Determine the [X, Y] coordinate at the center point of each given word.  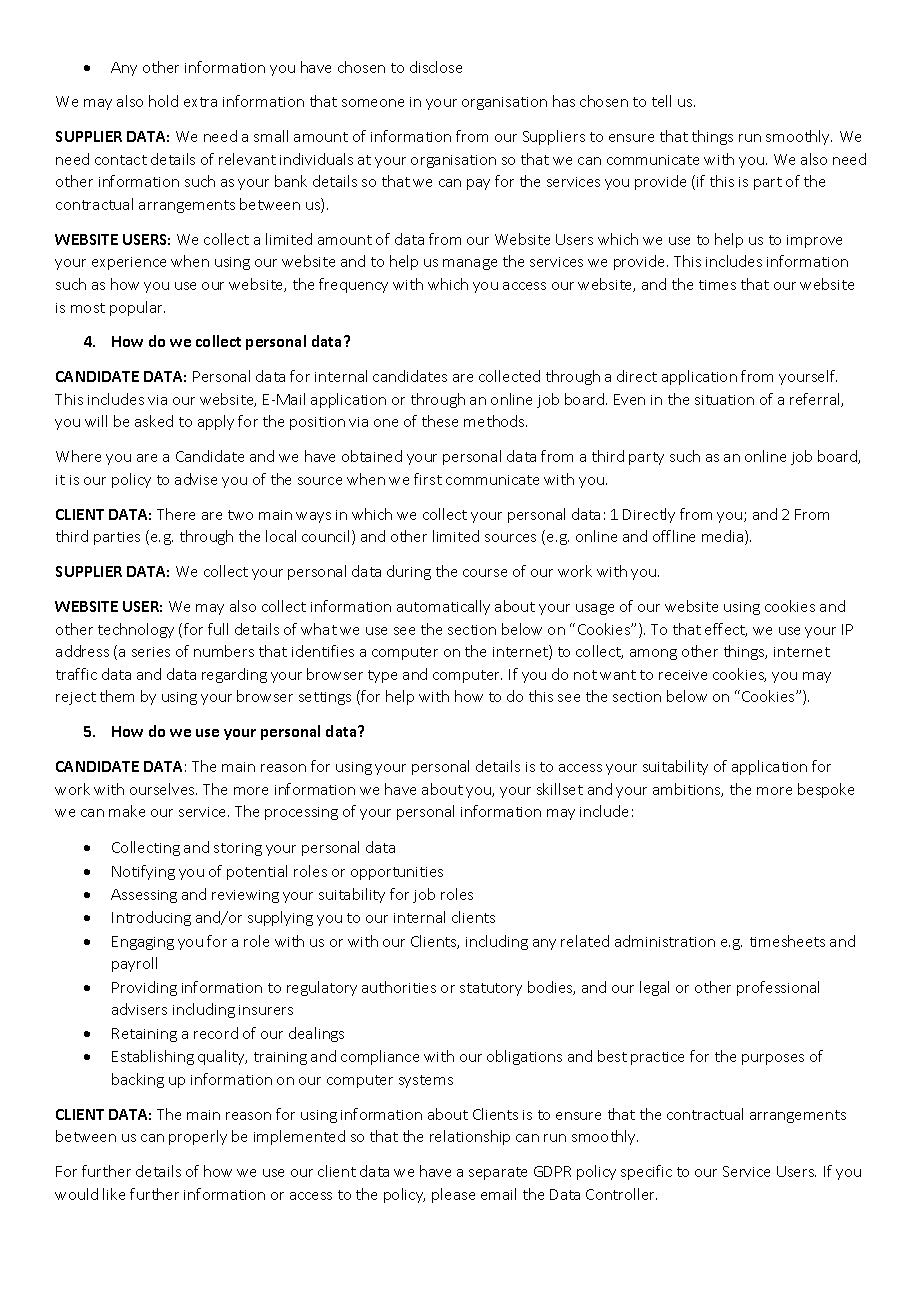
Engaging [143, 943]
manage [470, 264]
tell [661, 101]
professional [778, 988]
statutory [491, 989]
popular [137, 308]
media [724, 537]
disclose [436, 67]
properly [198, 1137]
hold [163, 101]
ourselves [163, 789]
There [176, 514]
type [382, 676]
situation [724, 400]
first [428, 479]
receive [683, 675]
